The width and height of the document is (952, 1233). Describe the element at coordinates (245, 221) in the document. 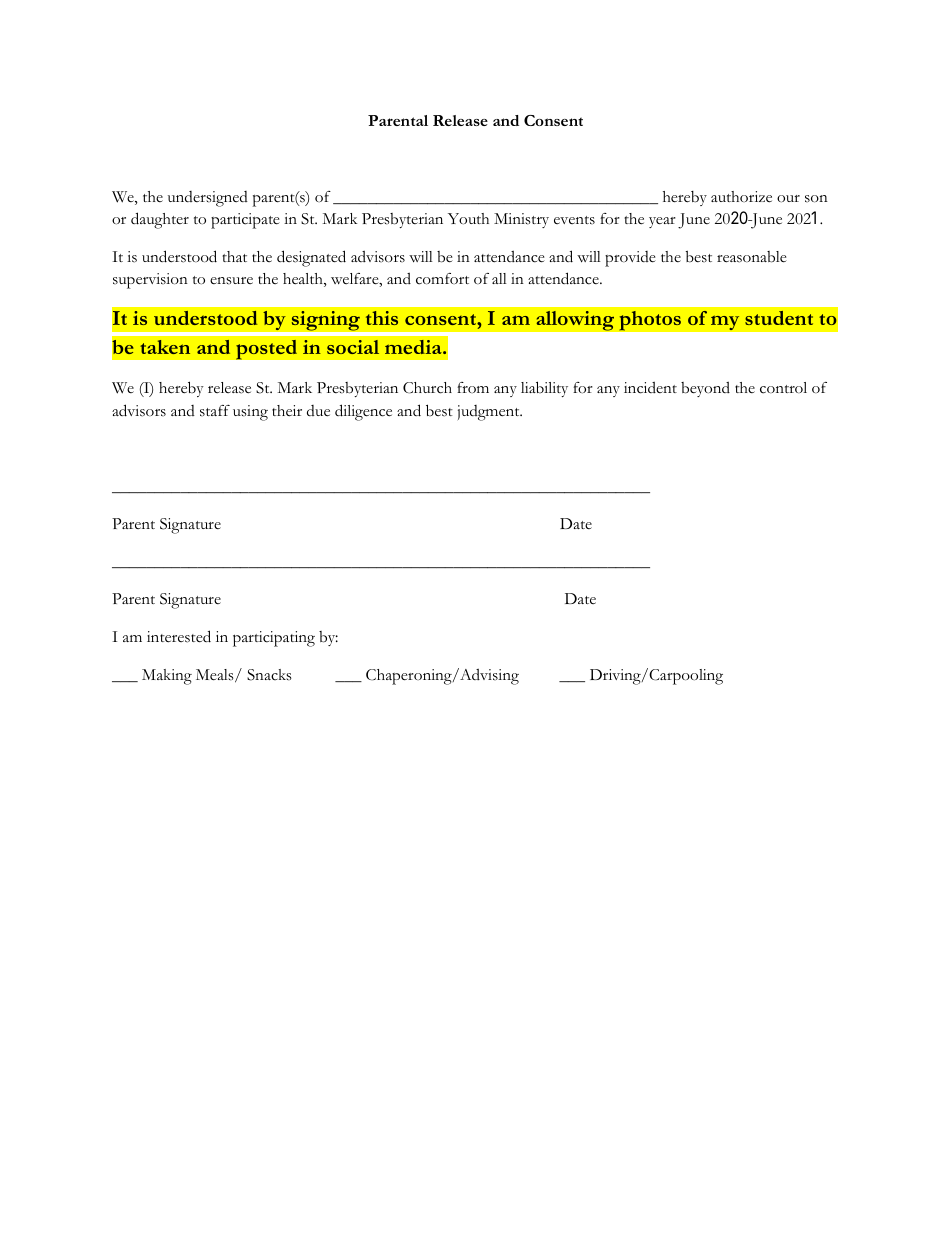

I see `participate` at that location.
